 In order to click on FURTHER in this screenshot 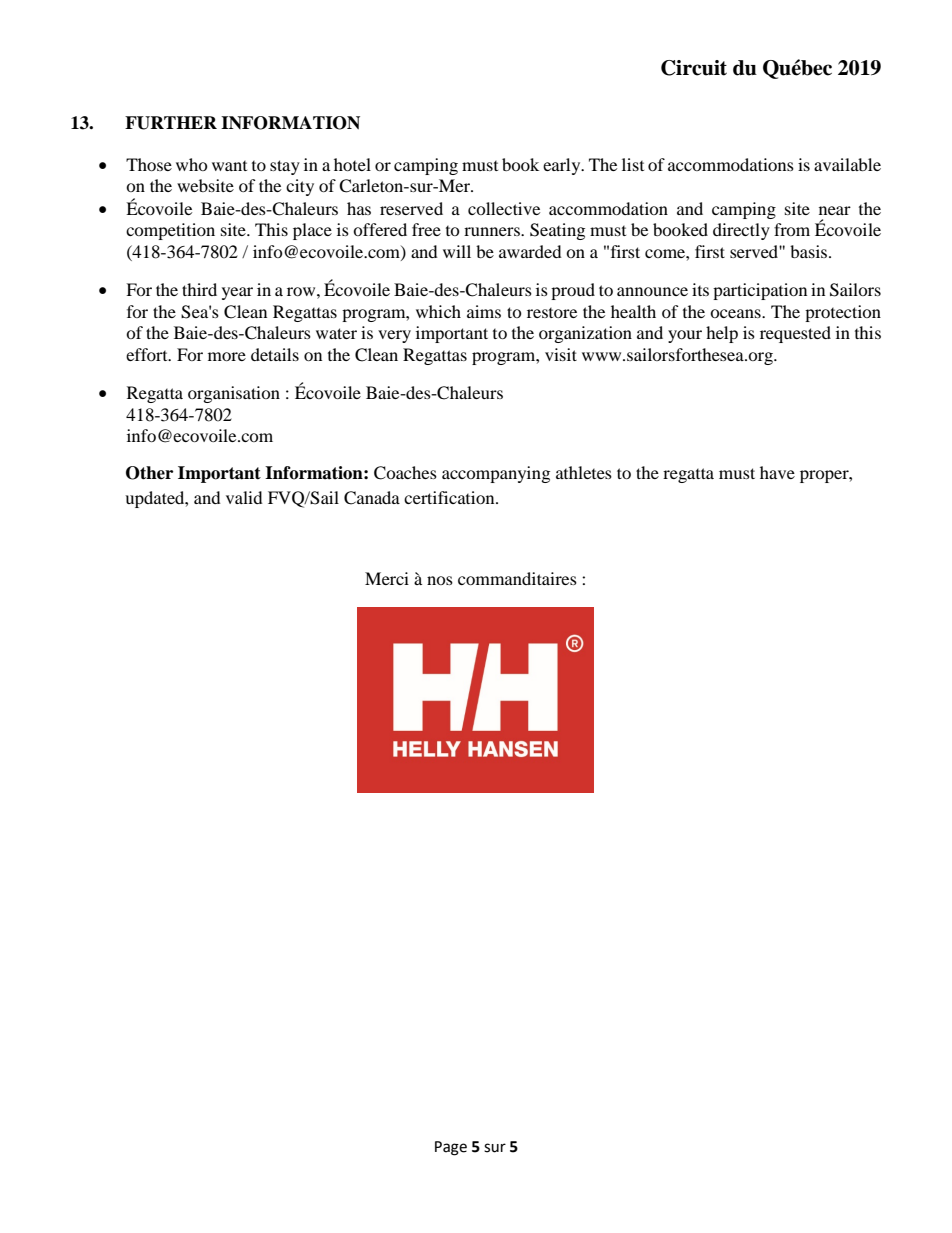, I will do `click(171, 123)`.
